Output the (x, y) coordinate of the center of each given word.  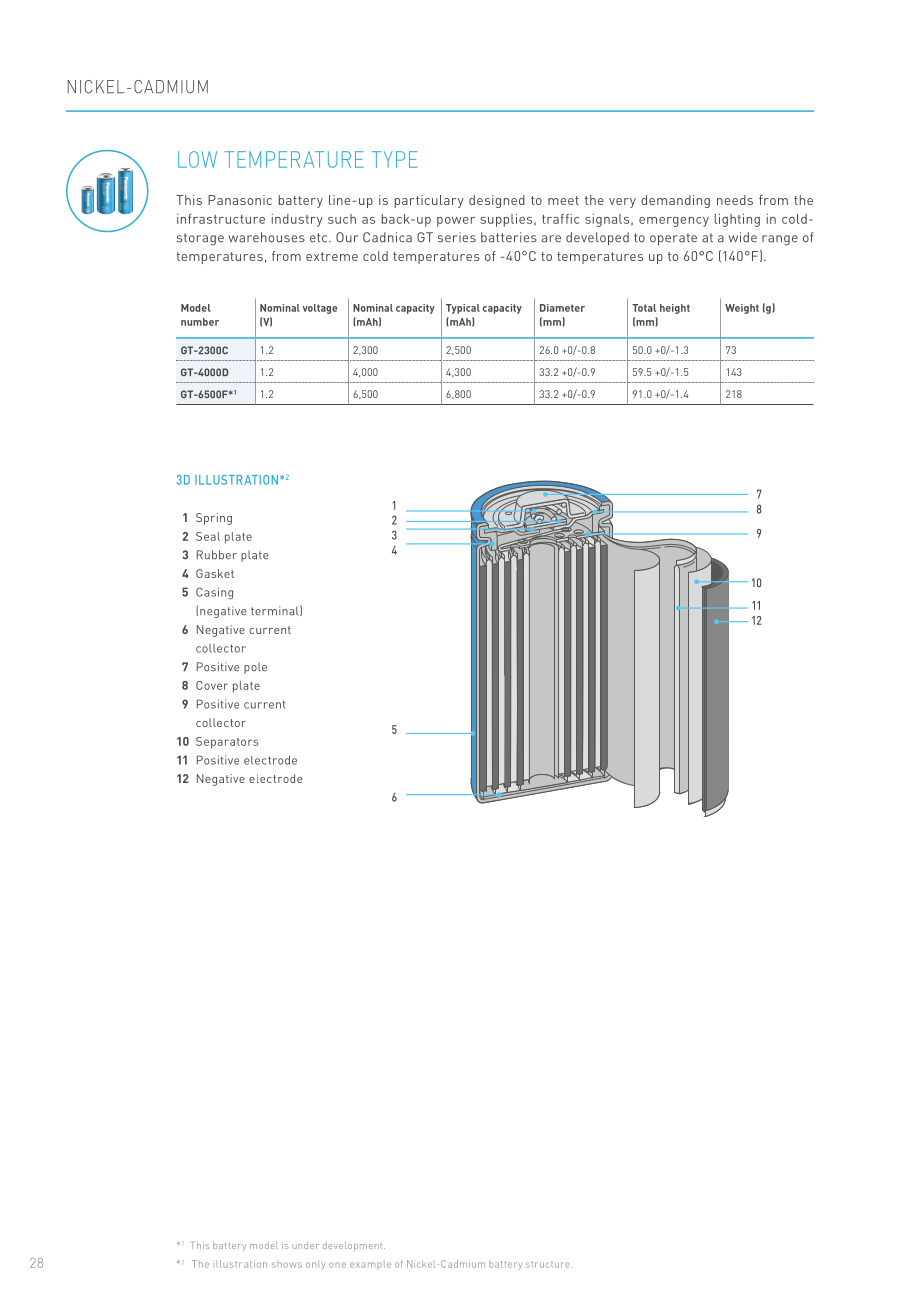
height (675, 309)
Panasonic (240, 200)
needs (735, 200)
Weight (742, 309)
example (370, 1266)
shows (287, 1264)
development (354, 1246)
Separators (227, 743)
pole (255, 668)
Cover (212, 685)
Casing (214, 593)
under (306, 1245)
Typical (463, 309)
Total (644, 308)
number (200, 322)
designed (497, 201)
